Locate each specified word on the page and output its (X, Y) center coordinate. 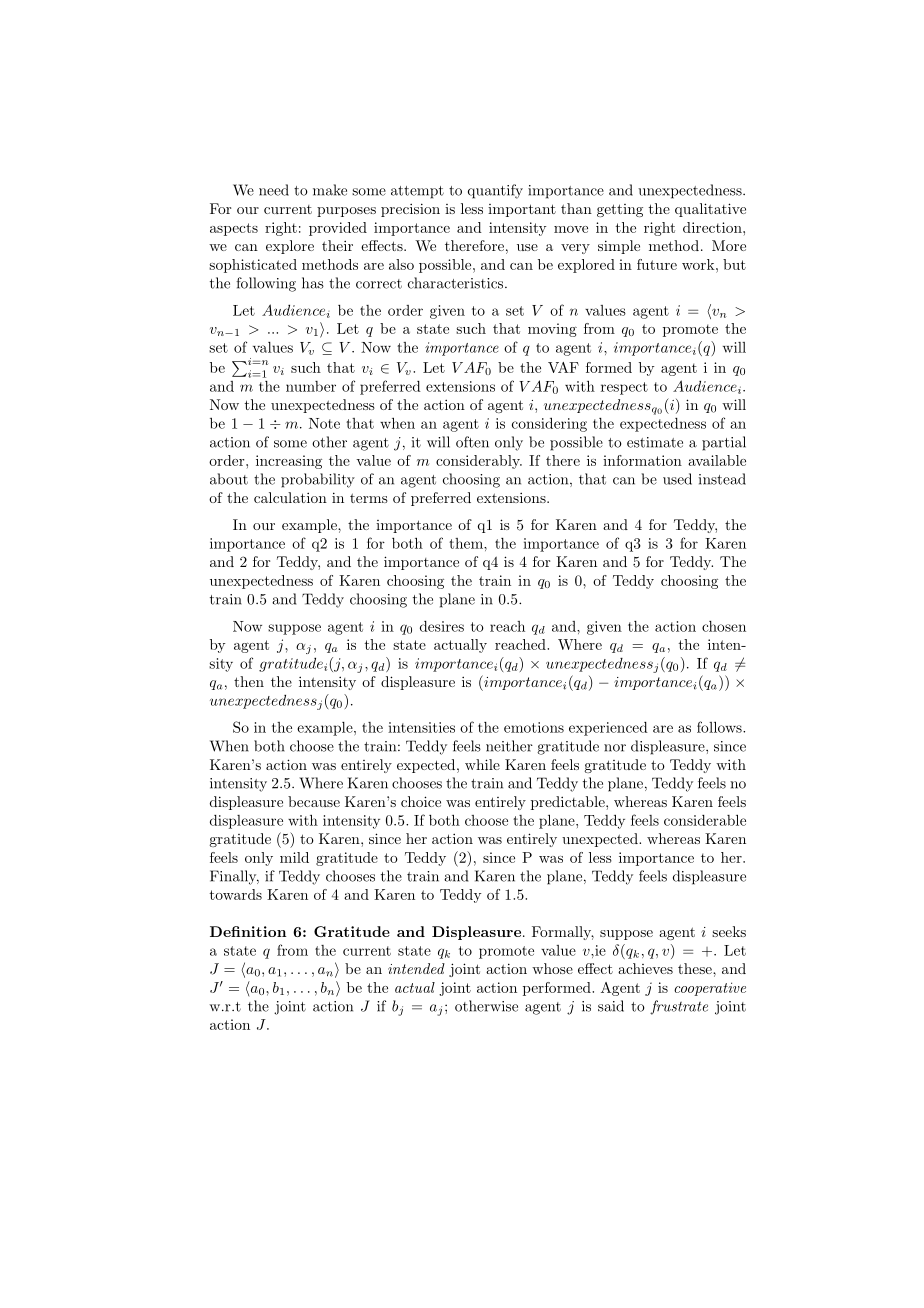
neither (509, 746)
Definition (248, 931)
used (677, 479)
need (274, 190)
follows (720, 727)
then (249, 681)
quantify (495, 191)
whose (552, 968)
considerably (479, 462)
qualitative (710, 210)
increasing (289, 462)
